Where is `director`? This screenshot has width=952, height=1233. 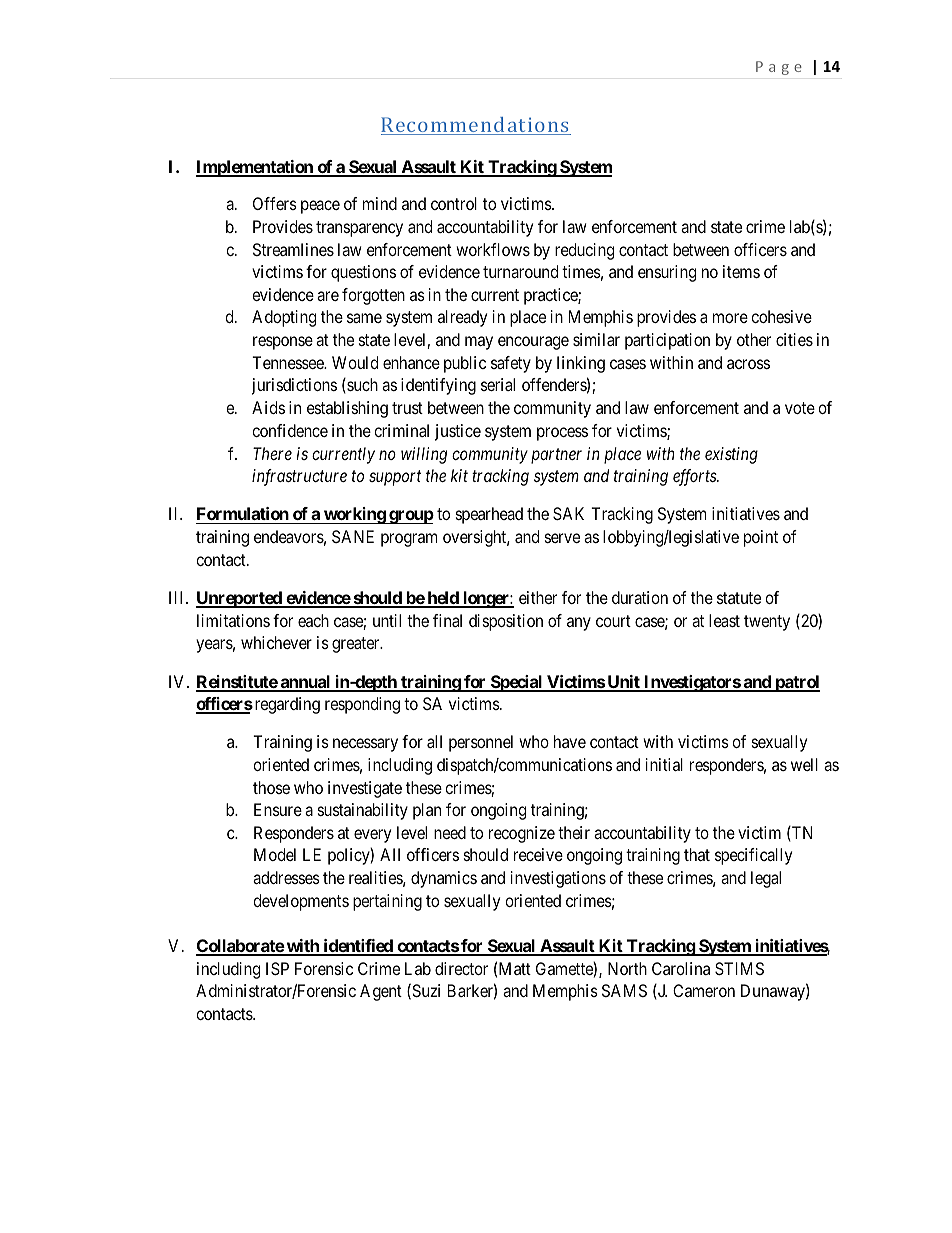 director is located at coordinates (461, 968).
